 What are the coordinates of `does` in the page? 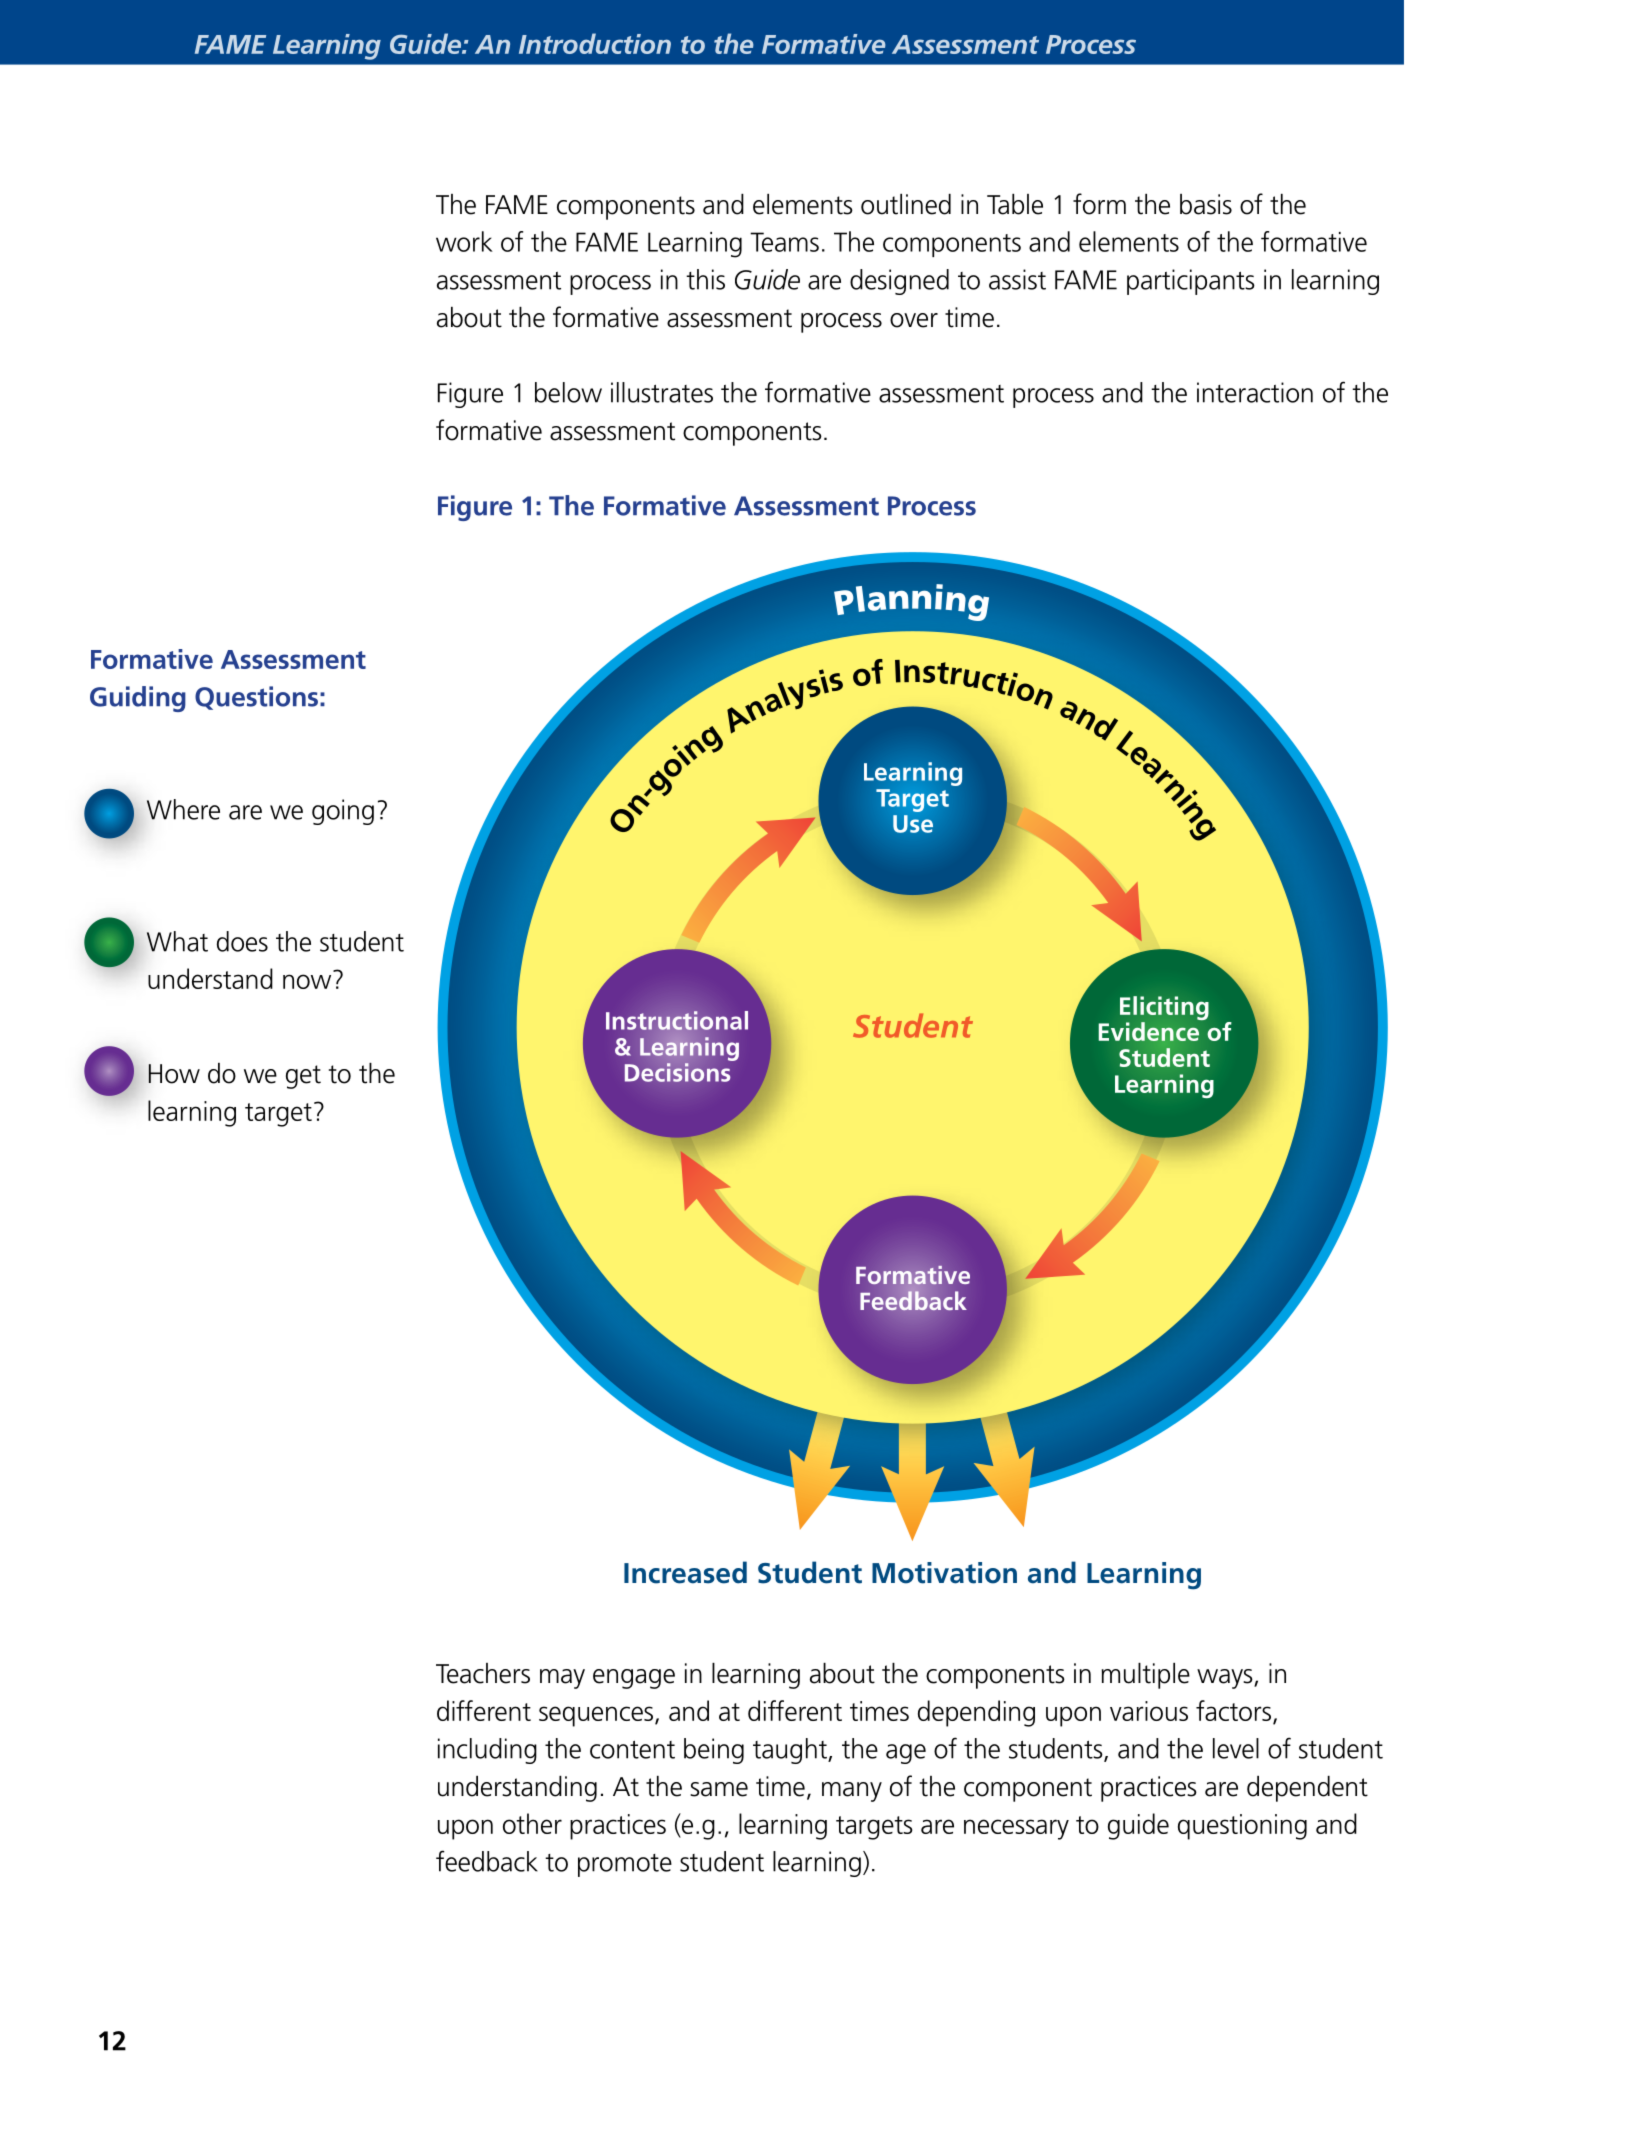 It's located at (242, 941).
